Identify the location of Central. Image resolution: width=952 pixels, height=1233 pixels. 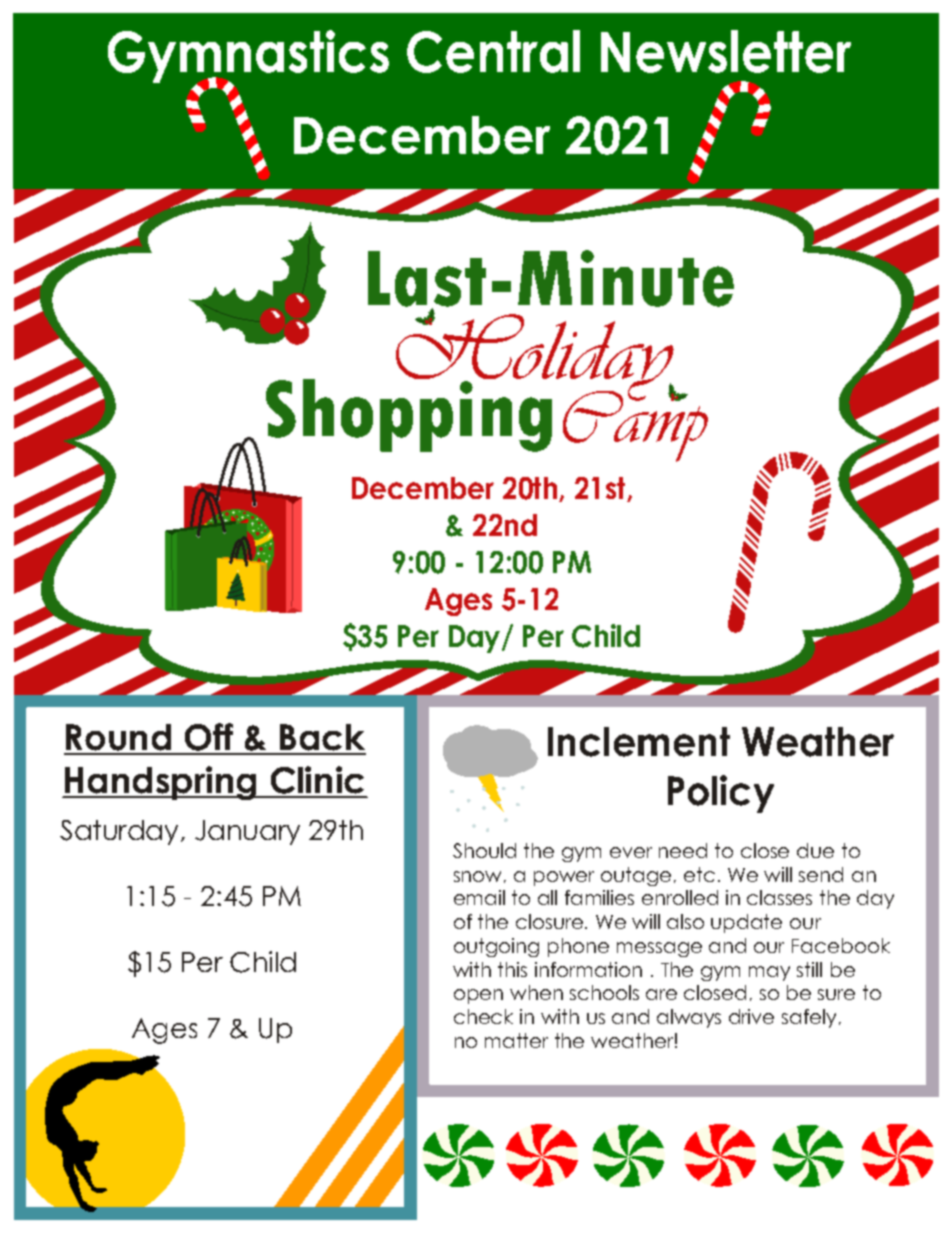
(493, 51).
